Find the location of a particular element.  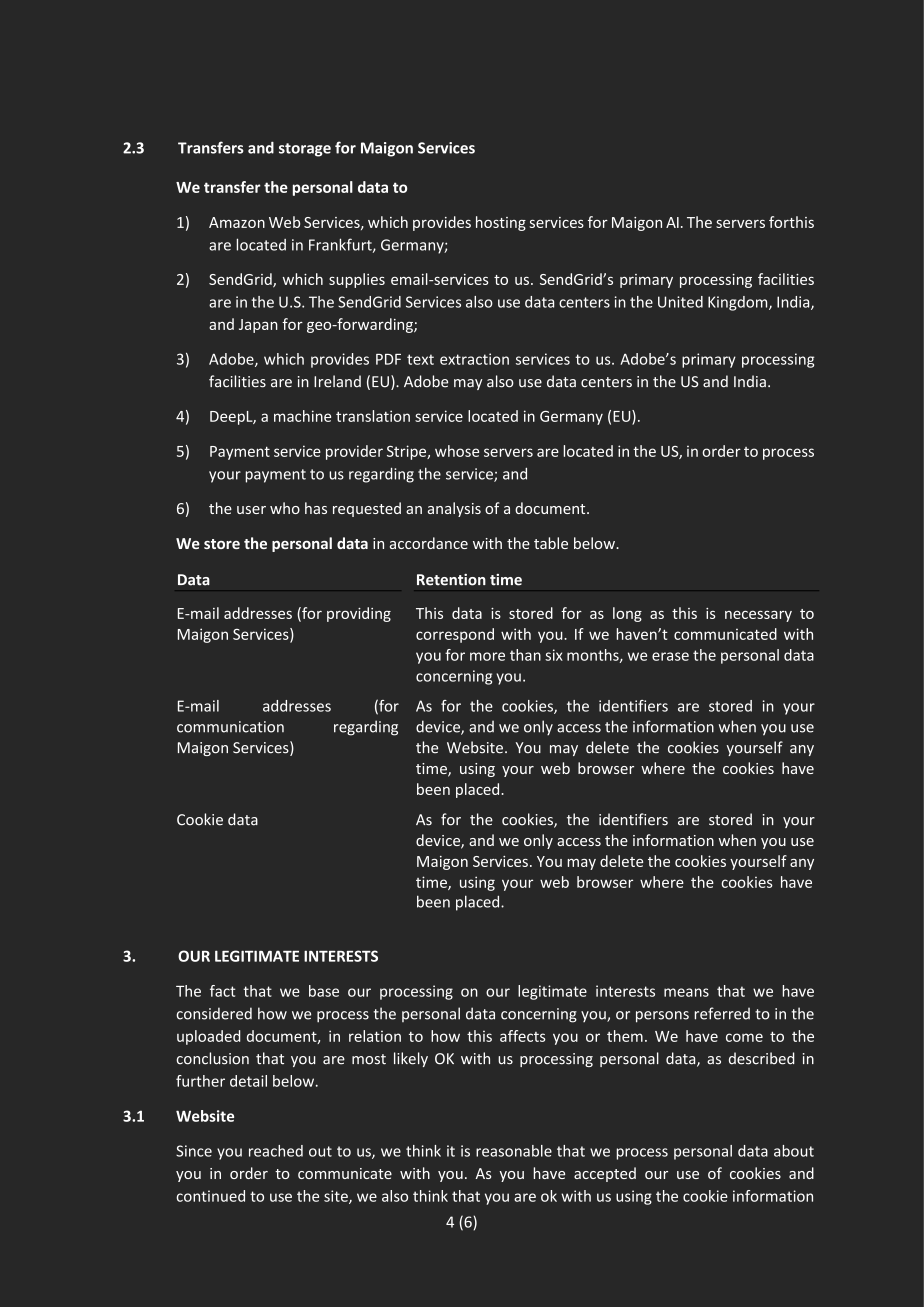

United is located at coordinates (680, 302).
